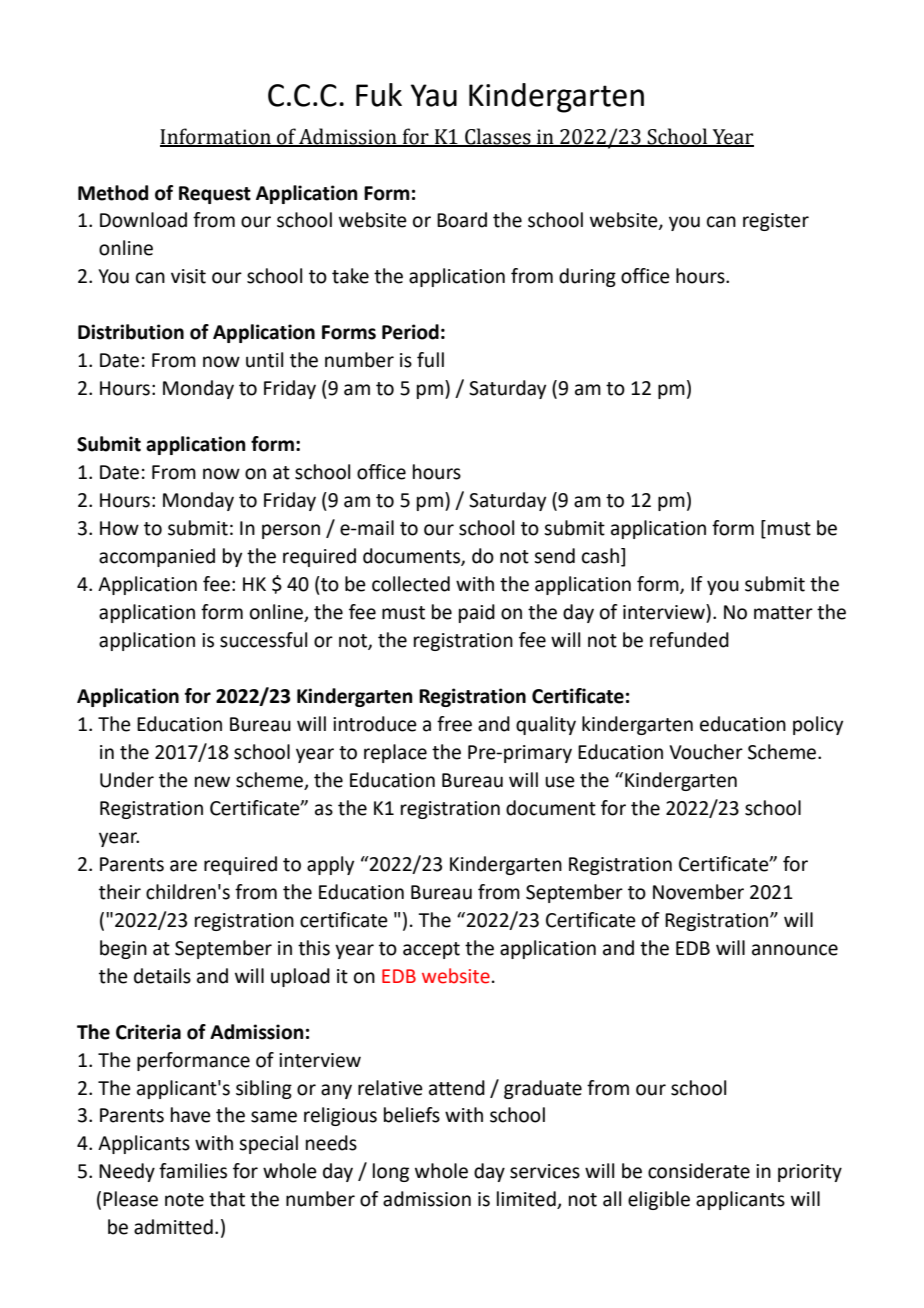  I want to click on November, so click(698, 892).
